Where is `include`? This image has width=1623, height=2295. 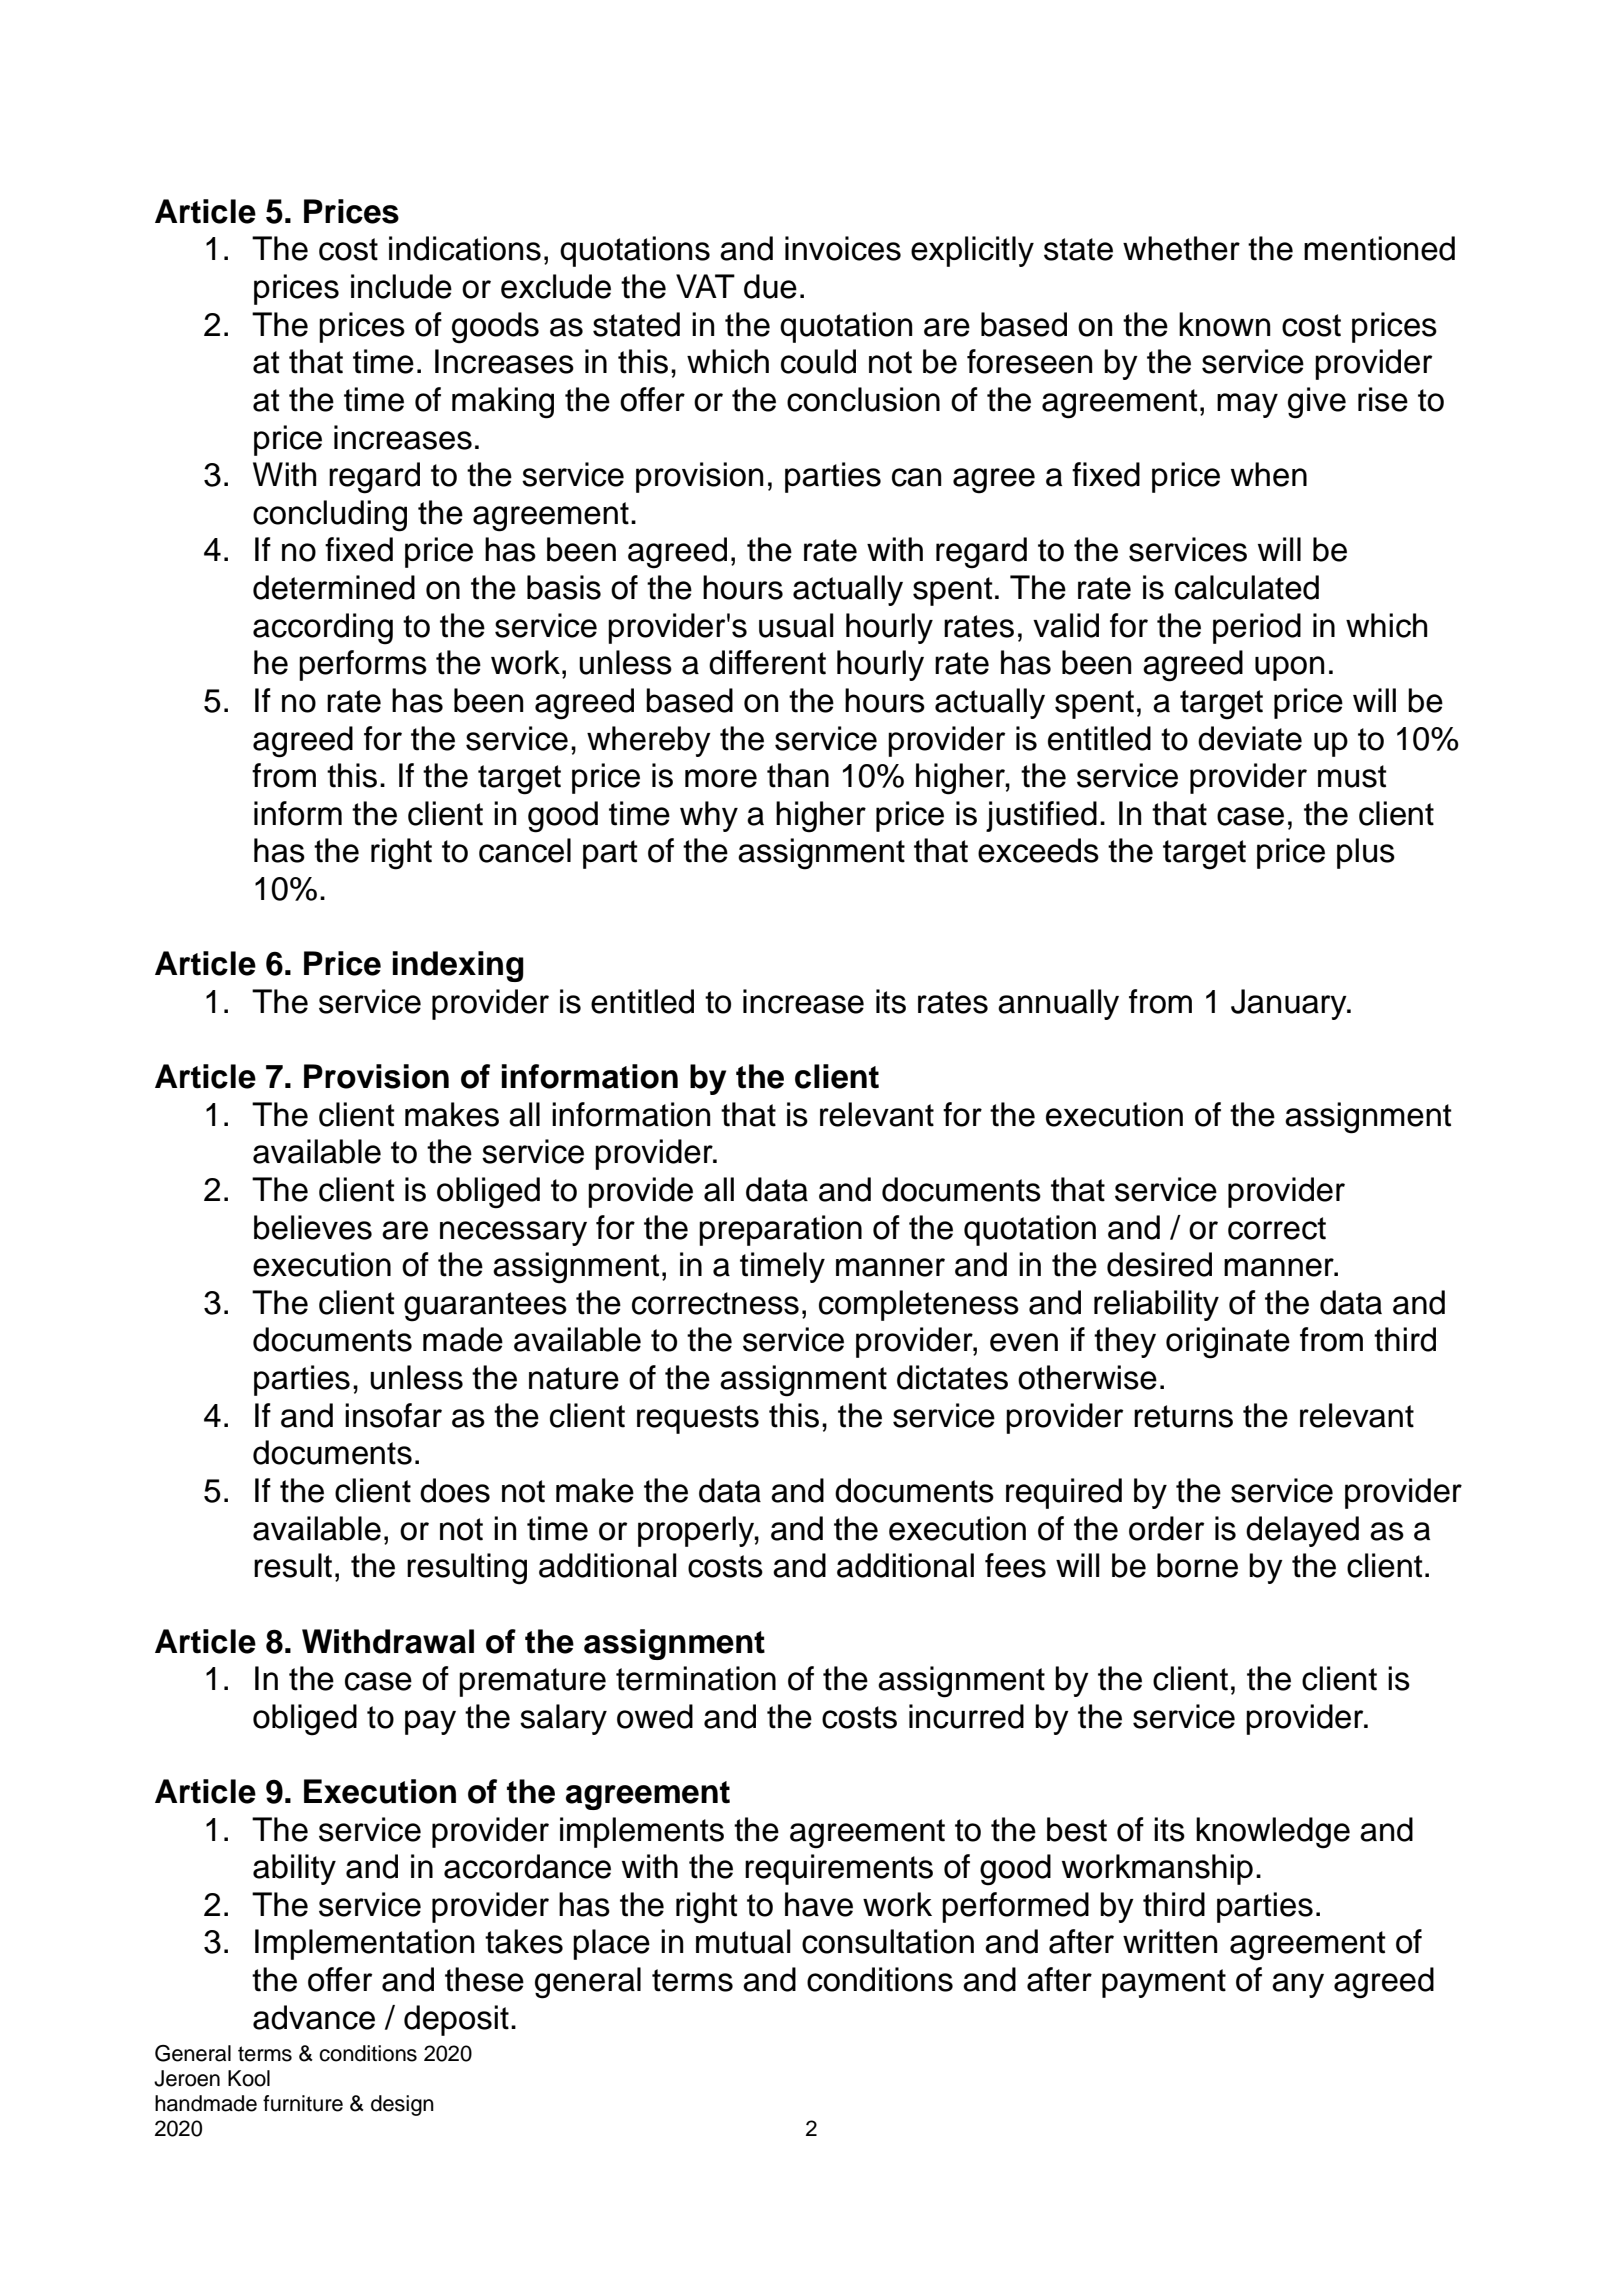
include is located at coordinates (401, 286).
